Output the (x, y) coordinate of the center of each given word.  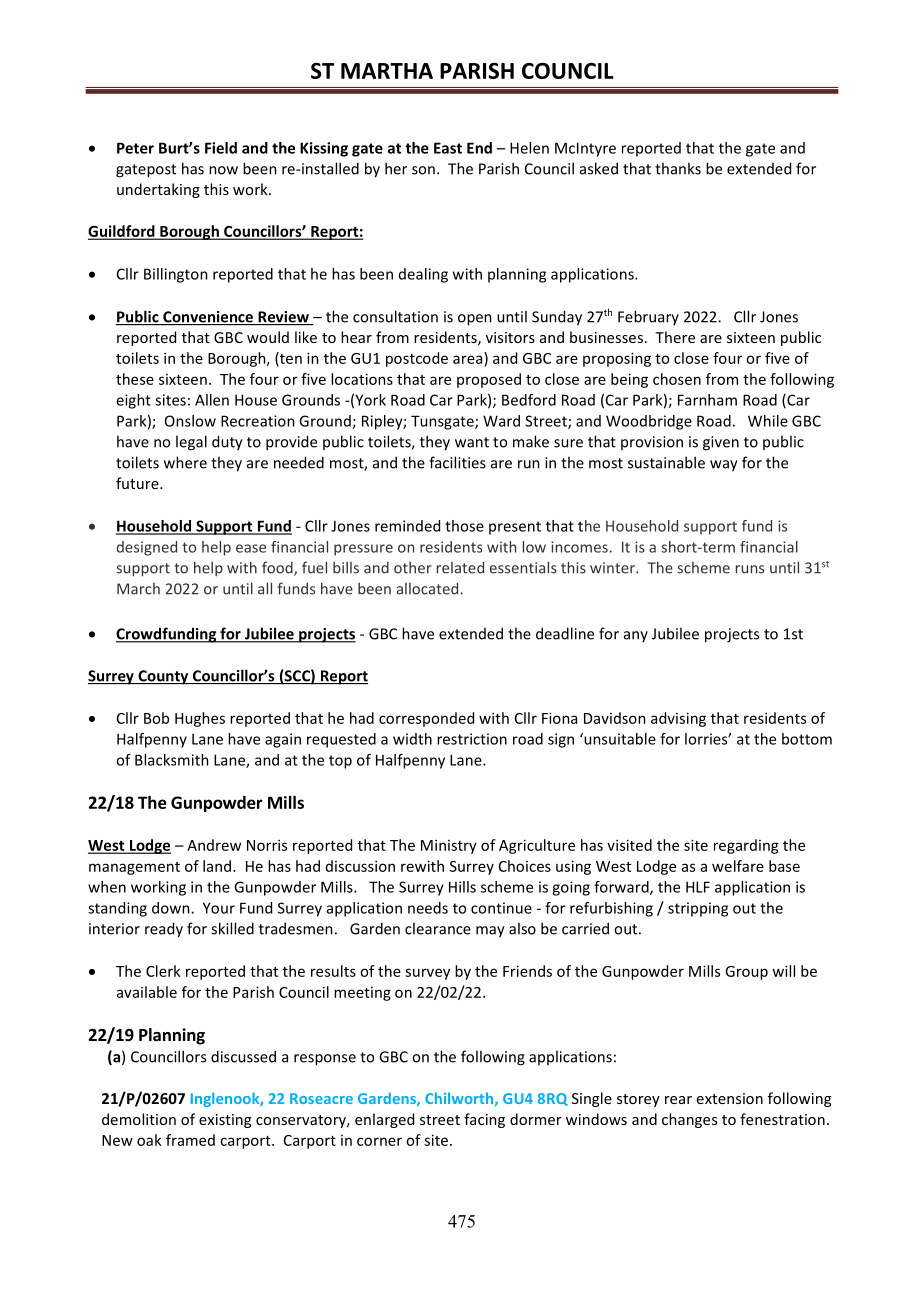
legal (191, 443)
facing (484, 1120)
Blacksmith (172, 760)
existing (225, 1121)
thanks (678, 168)
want (472, 442)
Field (221, 148)
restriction (472, 739)
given (721, 443)
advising (678, 719)
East (448, 148)
